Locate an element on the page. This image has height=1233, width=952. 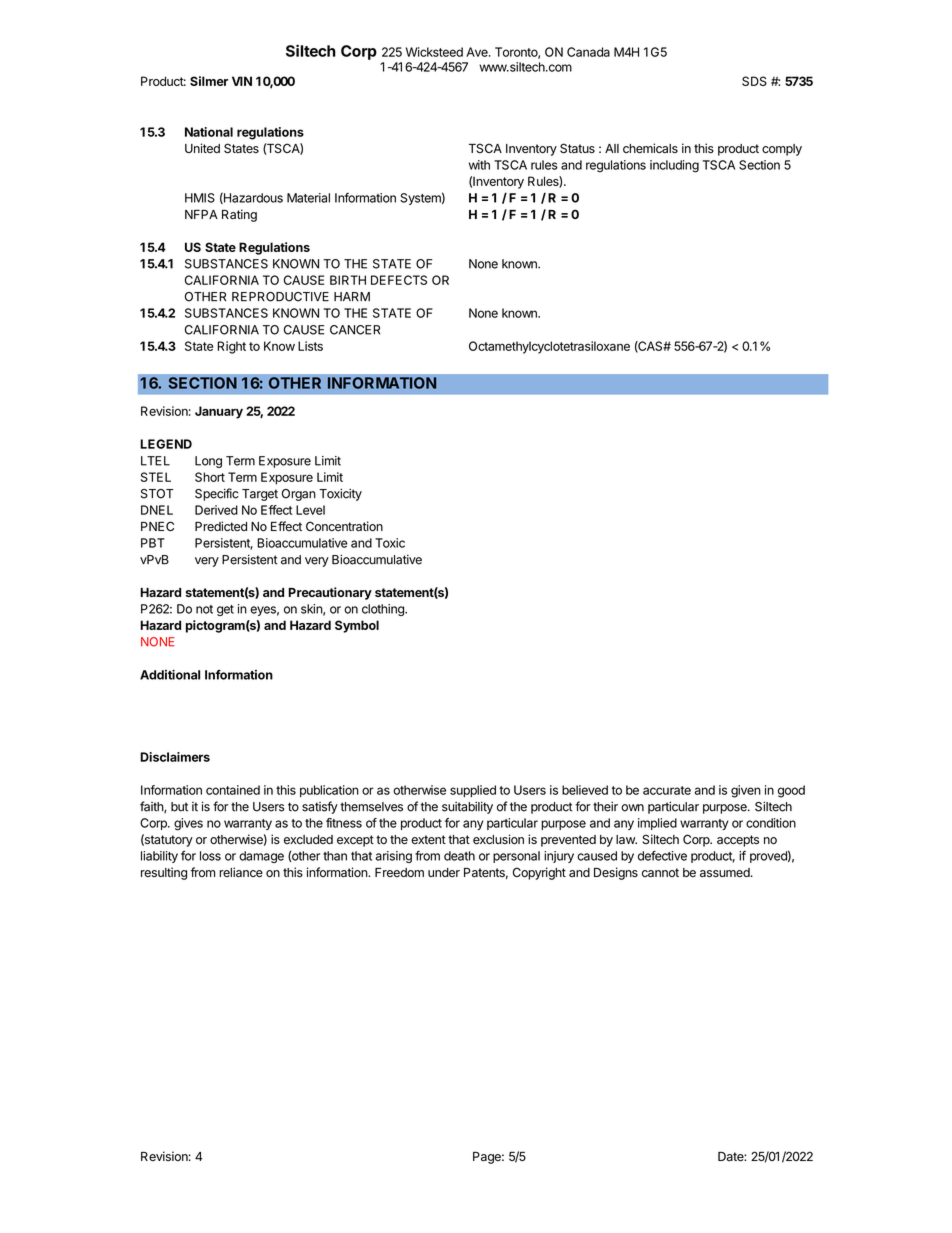
loss is located at coordinates (210, 856).
